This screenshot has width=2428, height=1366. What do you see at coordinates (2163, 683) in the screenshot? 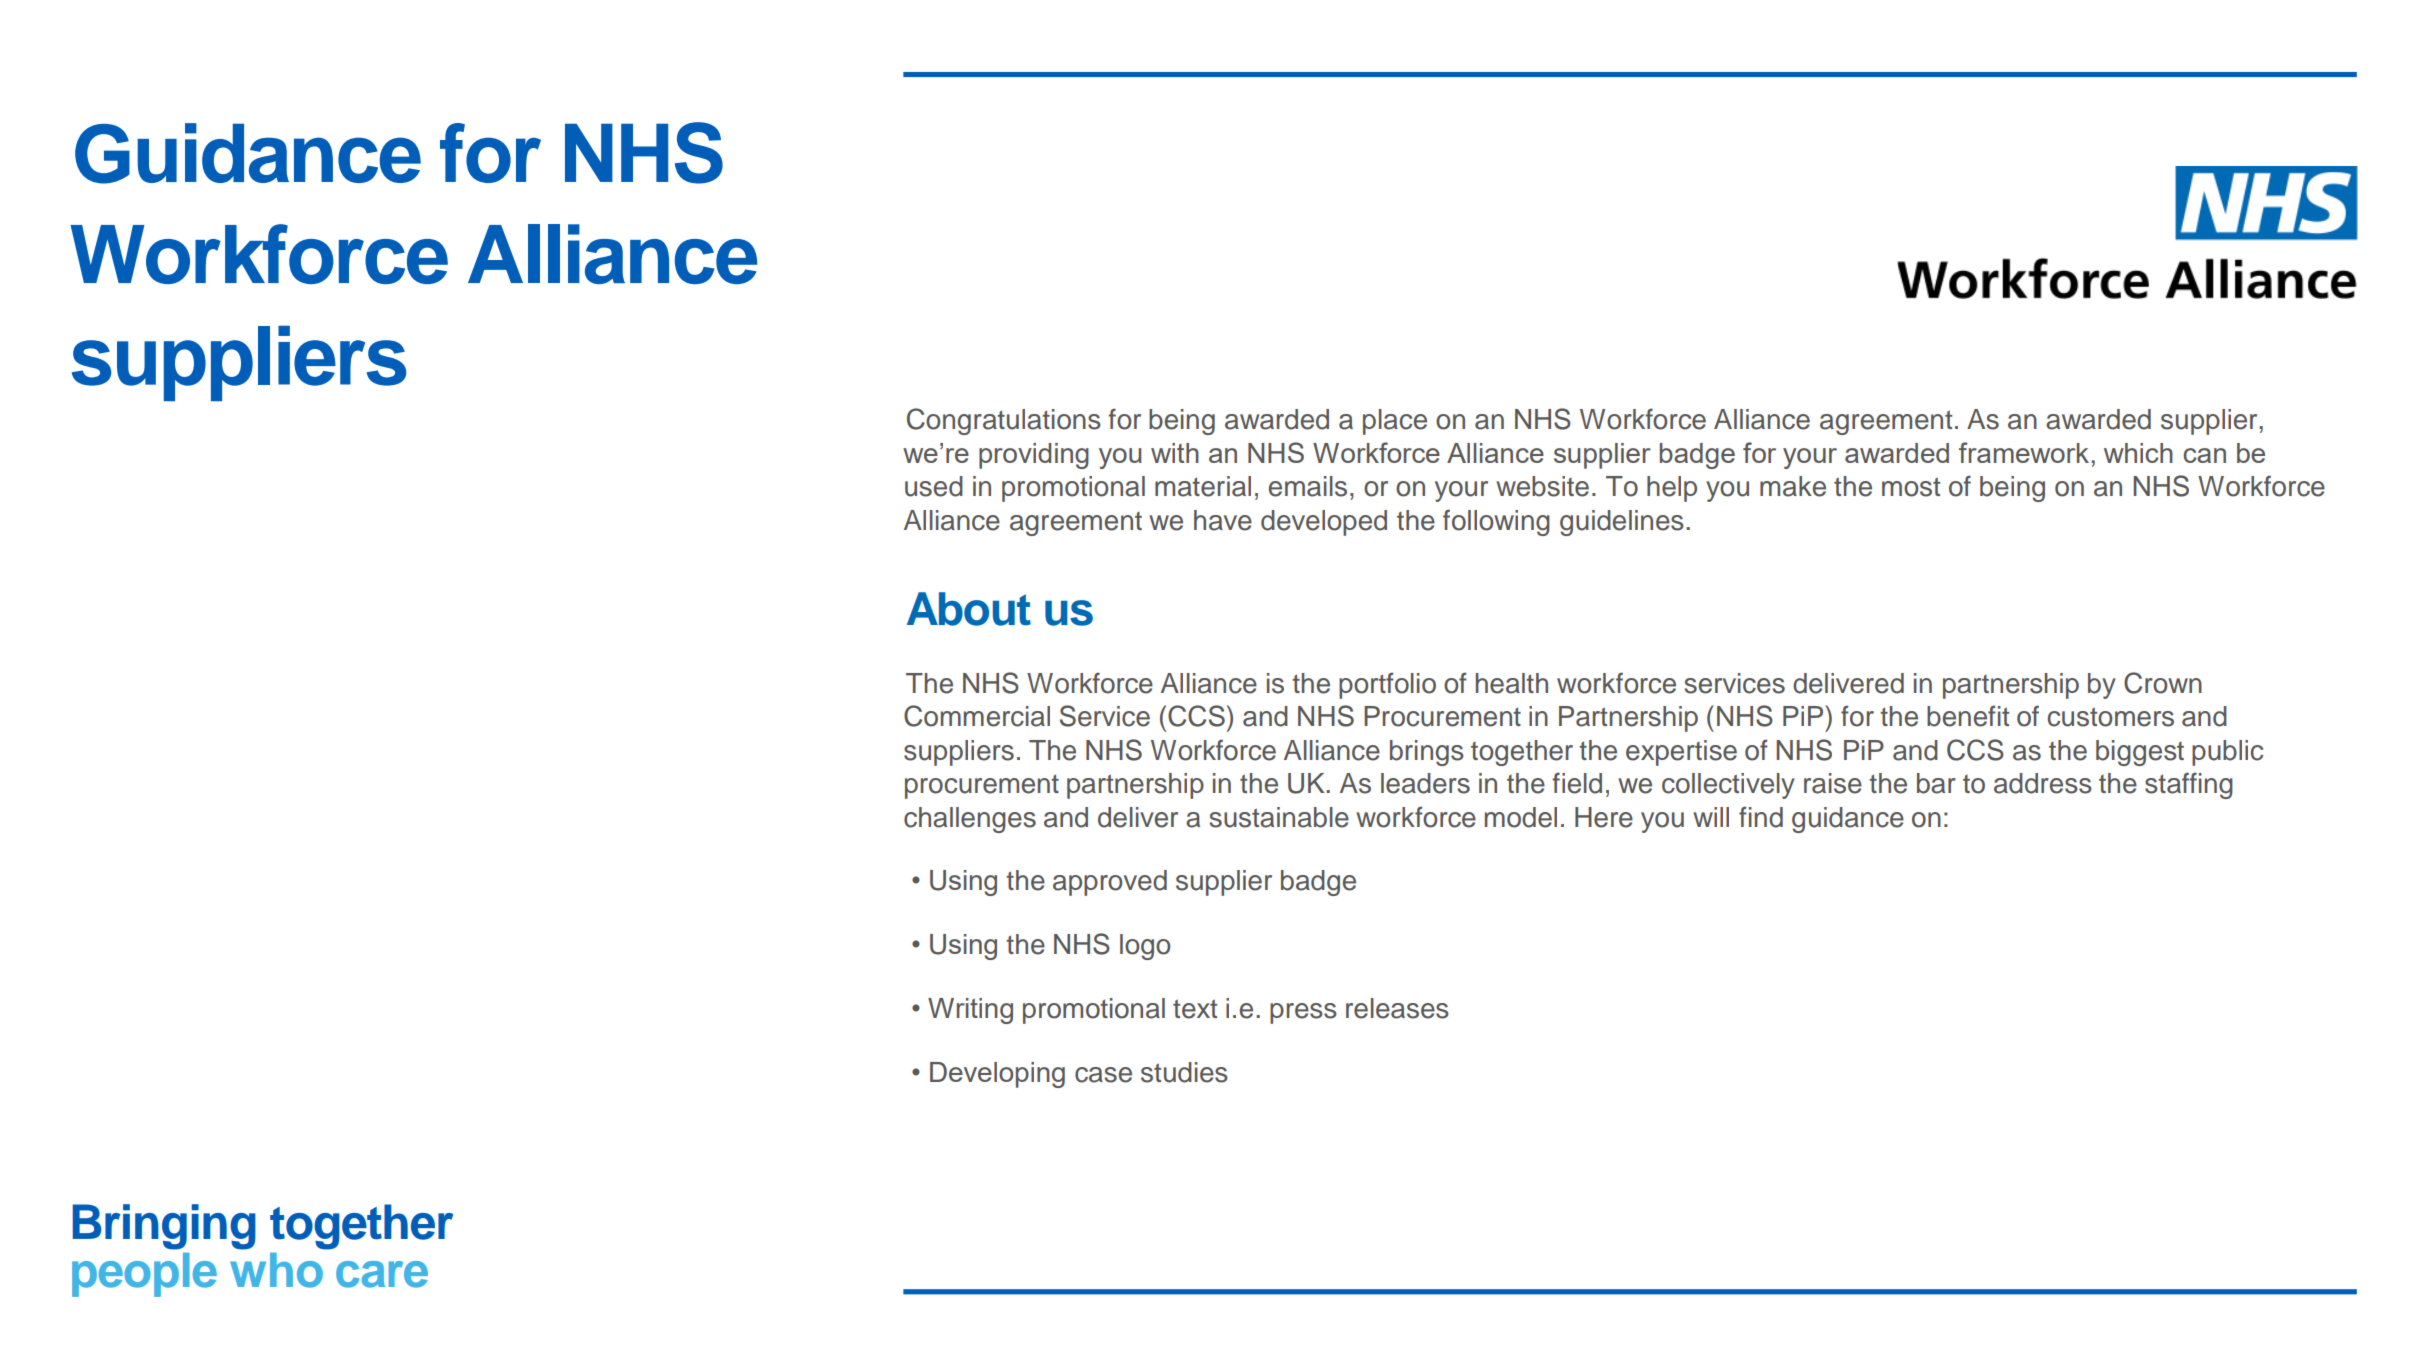
I see `Crown` at bounding box center [2163, 683].
